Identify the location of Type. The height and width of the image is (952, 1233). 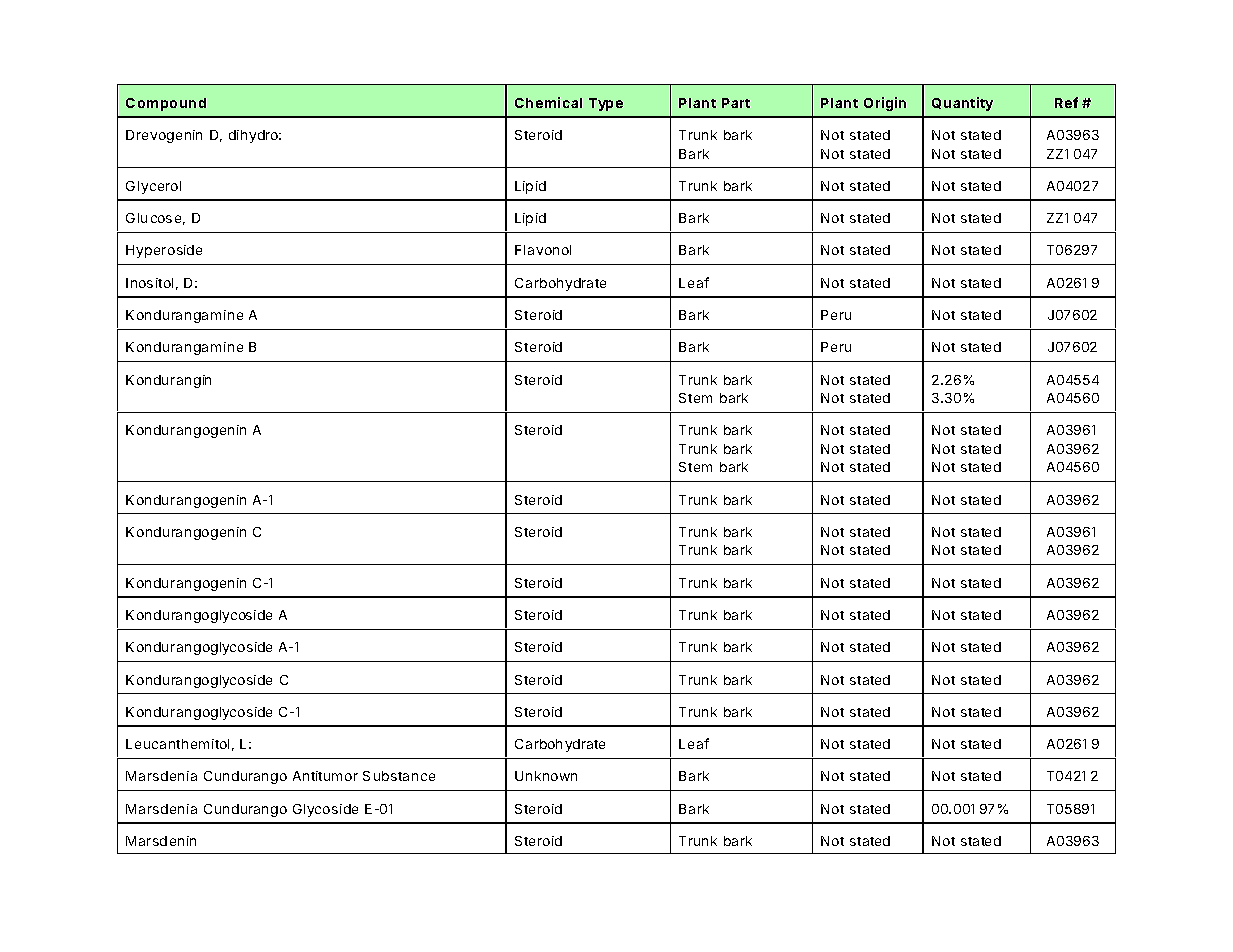
(606, 104).
